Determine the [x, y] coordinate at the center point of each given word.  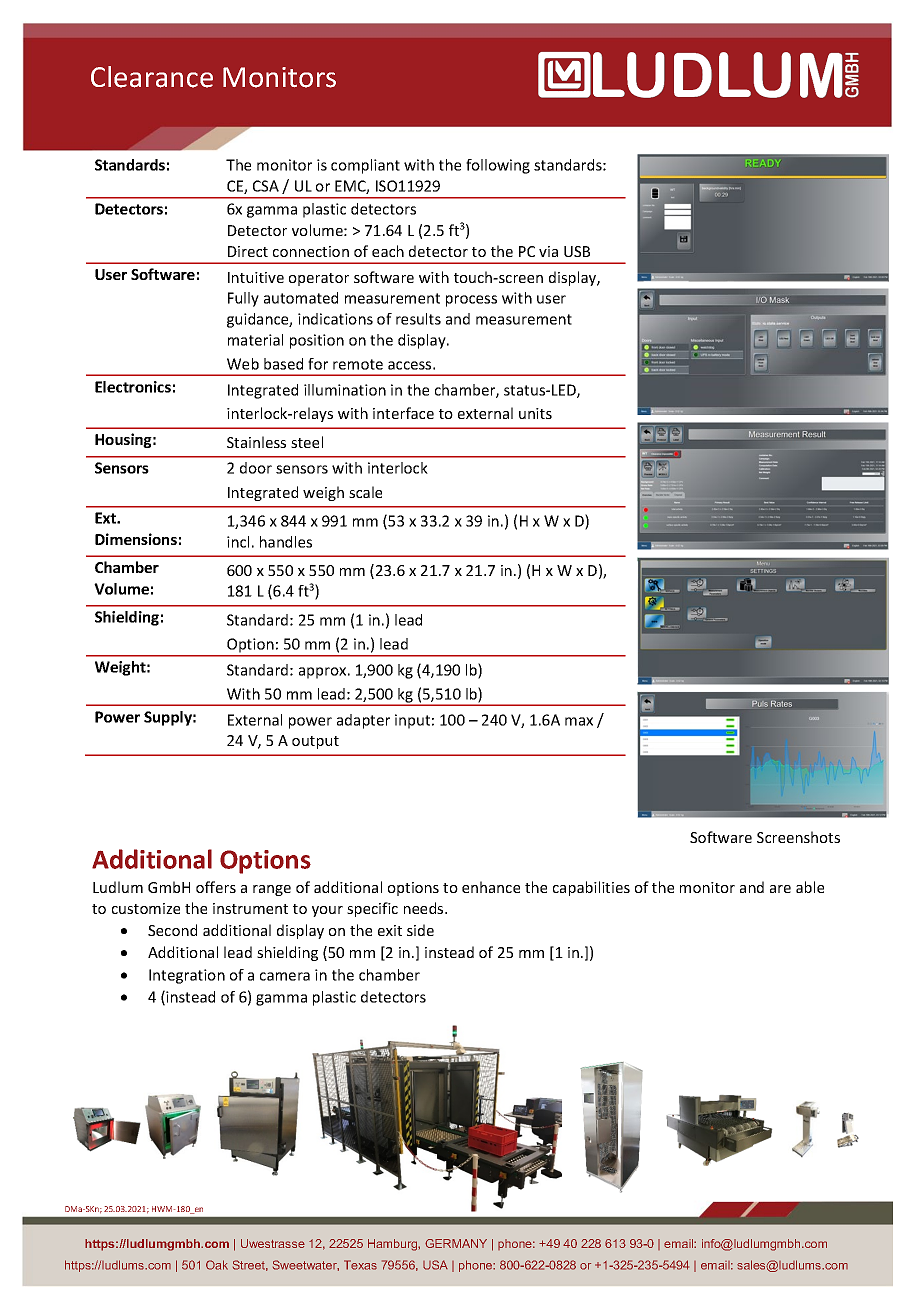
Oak [217, 1265]
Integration [187, 976]
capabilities [591, 888]
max [579, 721]
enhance [491, 887]
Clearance [152, 77]
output [315, 742]
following [498, 166]
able [810, 887]
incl [238, 542]
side [420, 930]
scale [365, 492]
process [471, 301]
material [255, 340]
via [548, 251]
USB [577, 251]
